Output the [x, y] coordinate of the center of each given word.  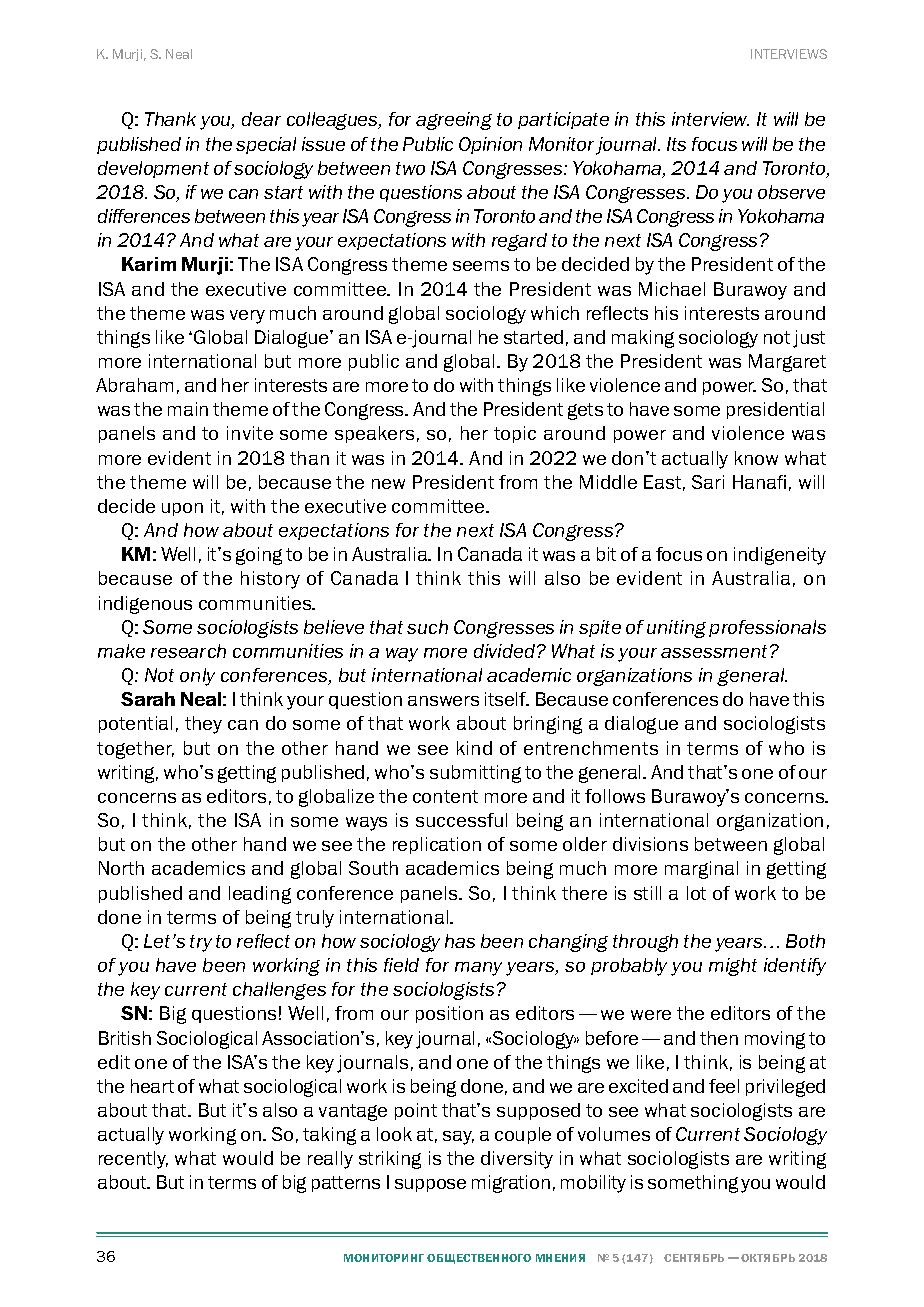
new [388, 484]
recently [133, 1160]
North [121, 868]
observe [791, 192]
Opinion [490, 145]
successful [461, 820]
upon [182, 509]
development [153, 169]
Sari [708, 482]
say [458, 1138]
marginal [701, 870]
